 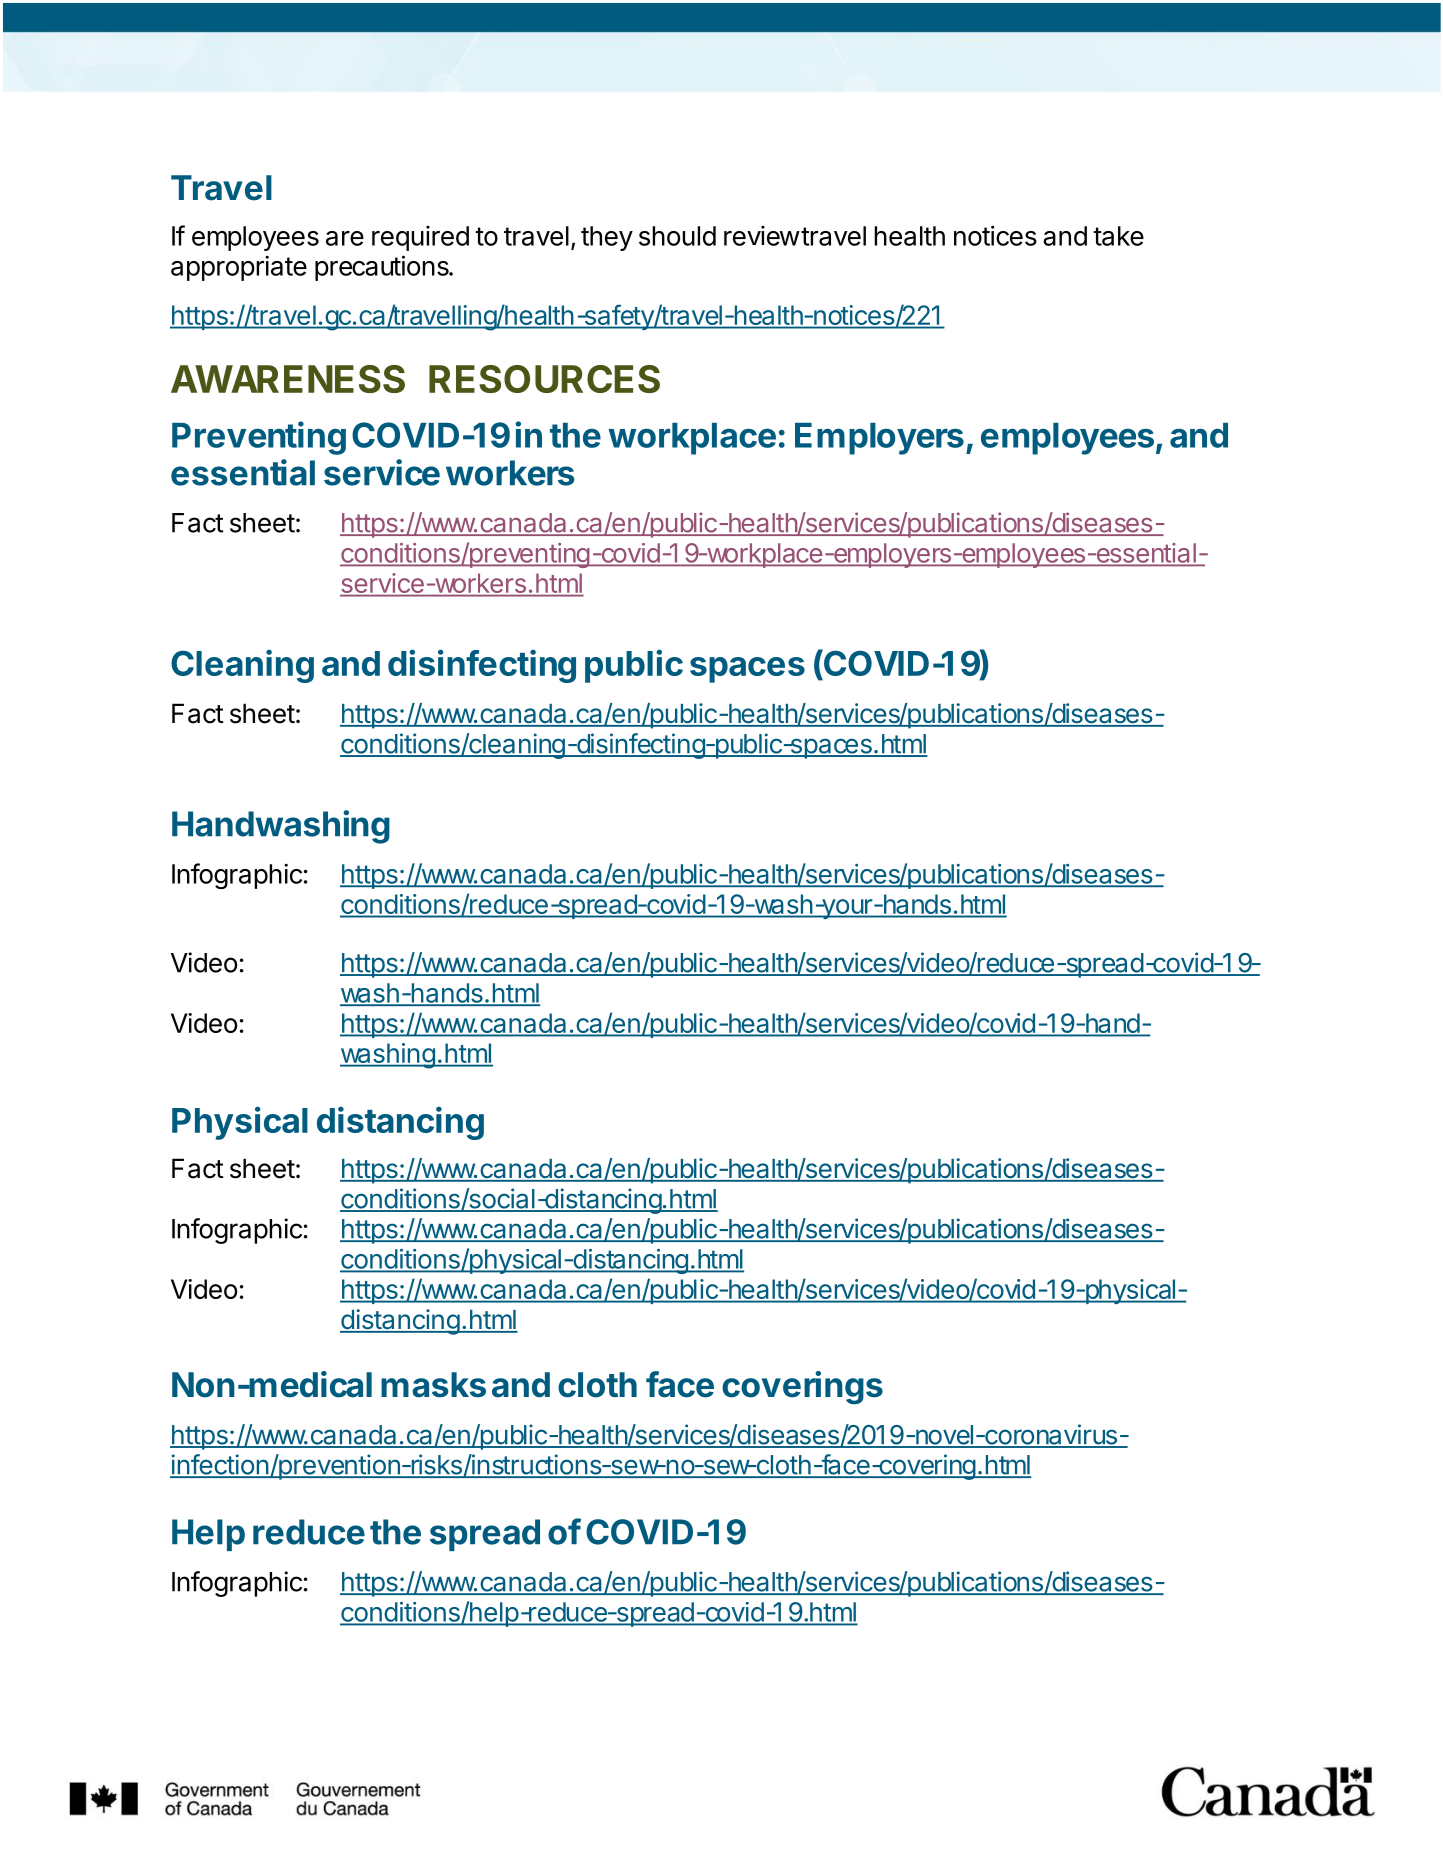 I want to click on AWARENESS, so click(x=288, y=379).
